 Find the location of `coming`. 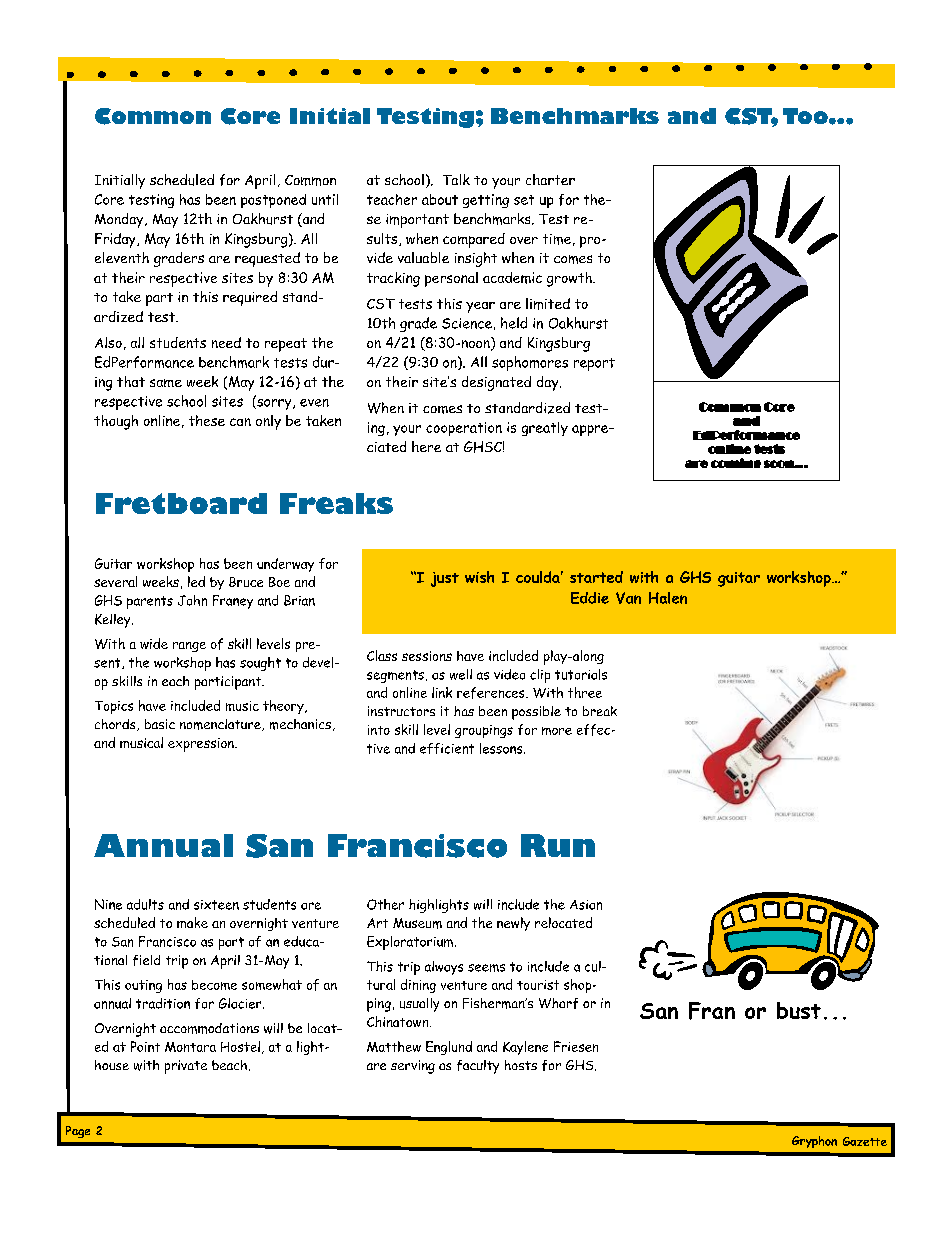

coming is located at coordinates (736, 463).
